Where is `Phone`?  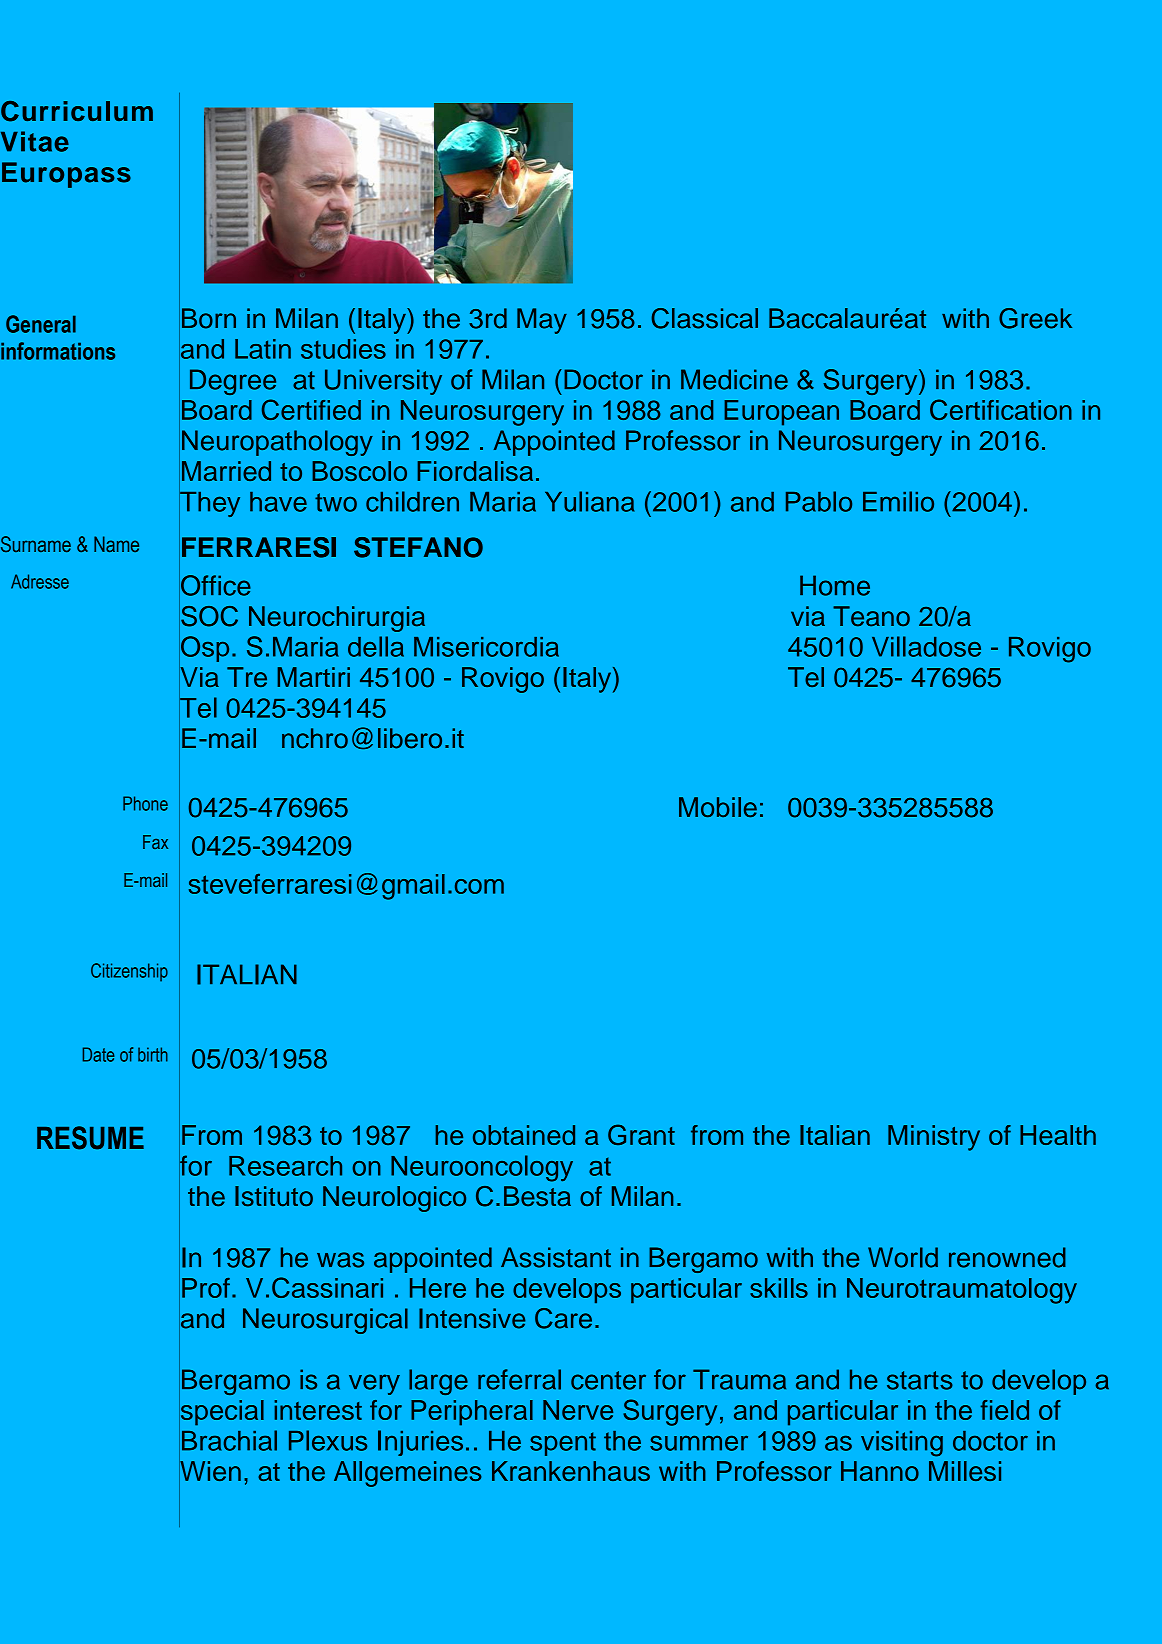
Phone is located at coordinates (145, 803).
